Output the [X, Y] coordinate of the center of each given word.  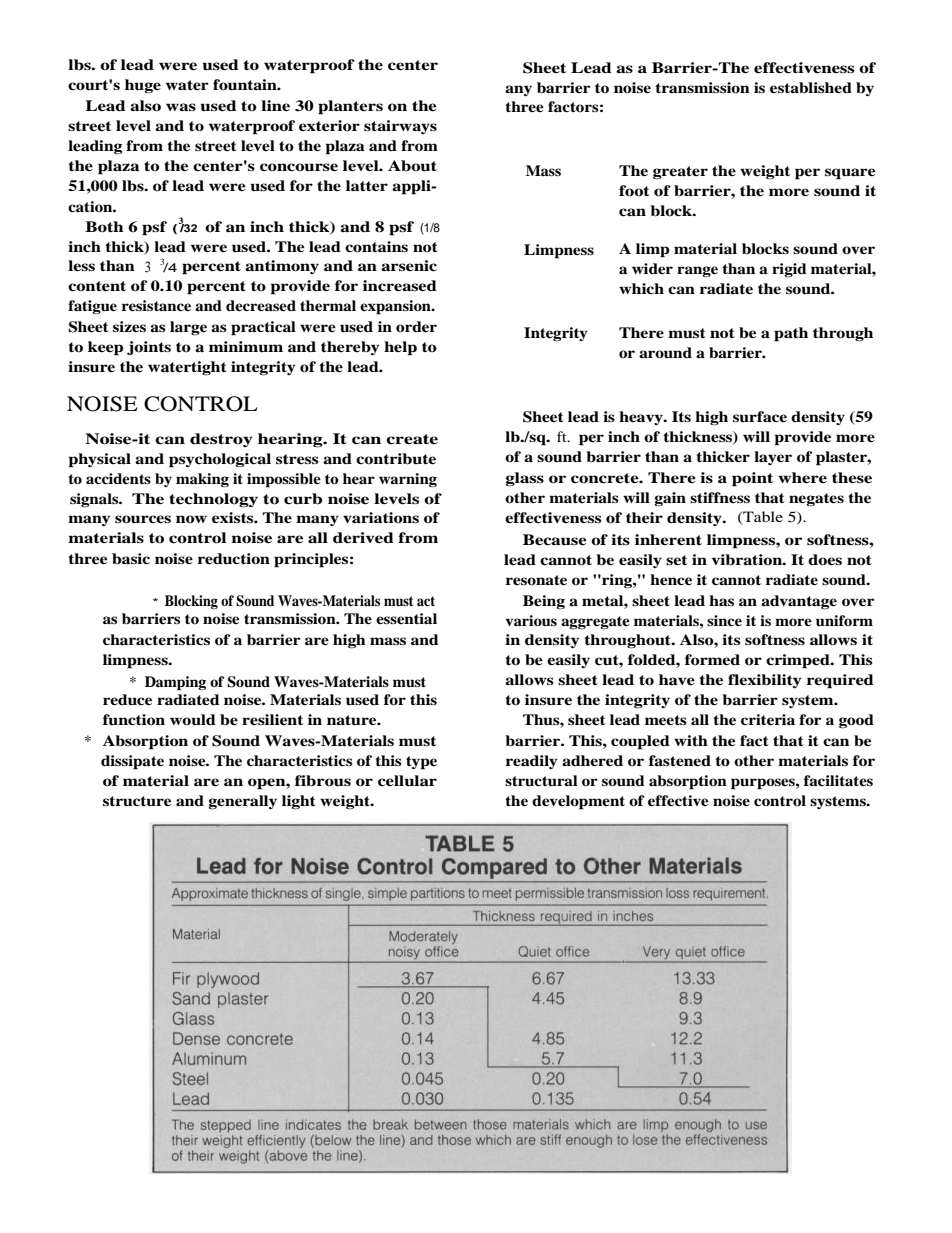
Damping [175, 683]
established [811, 88]
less [81, 266]
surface [760, 417]
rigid [789, 270]
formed [712, 660]
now [191, 519]
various [531, 621]
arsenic [409, 266]
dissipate [132, 762]
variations [381, 518]
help [400, 348]
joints [149, 348]
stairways [400, 127]
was [181, 107]
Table [762, 517]
